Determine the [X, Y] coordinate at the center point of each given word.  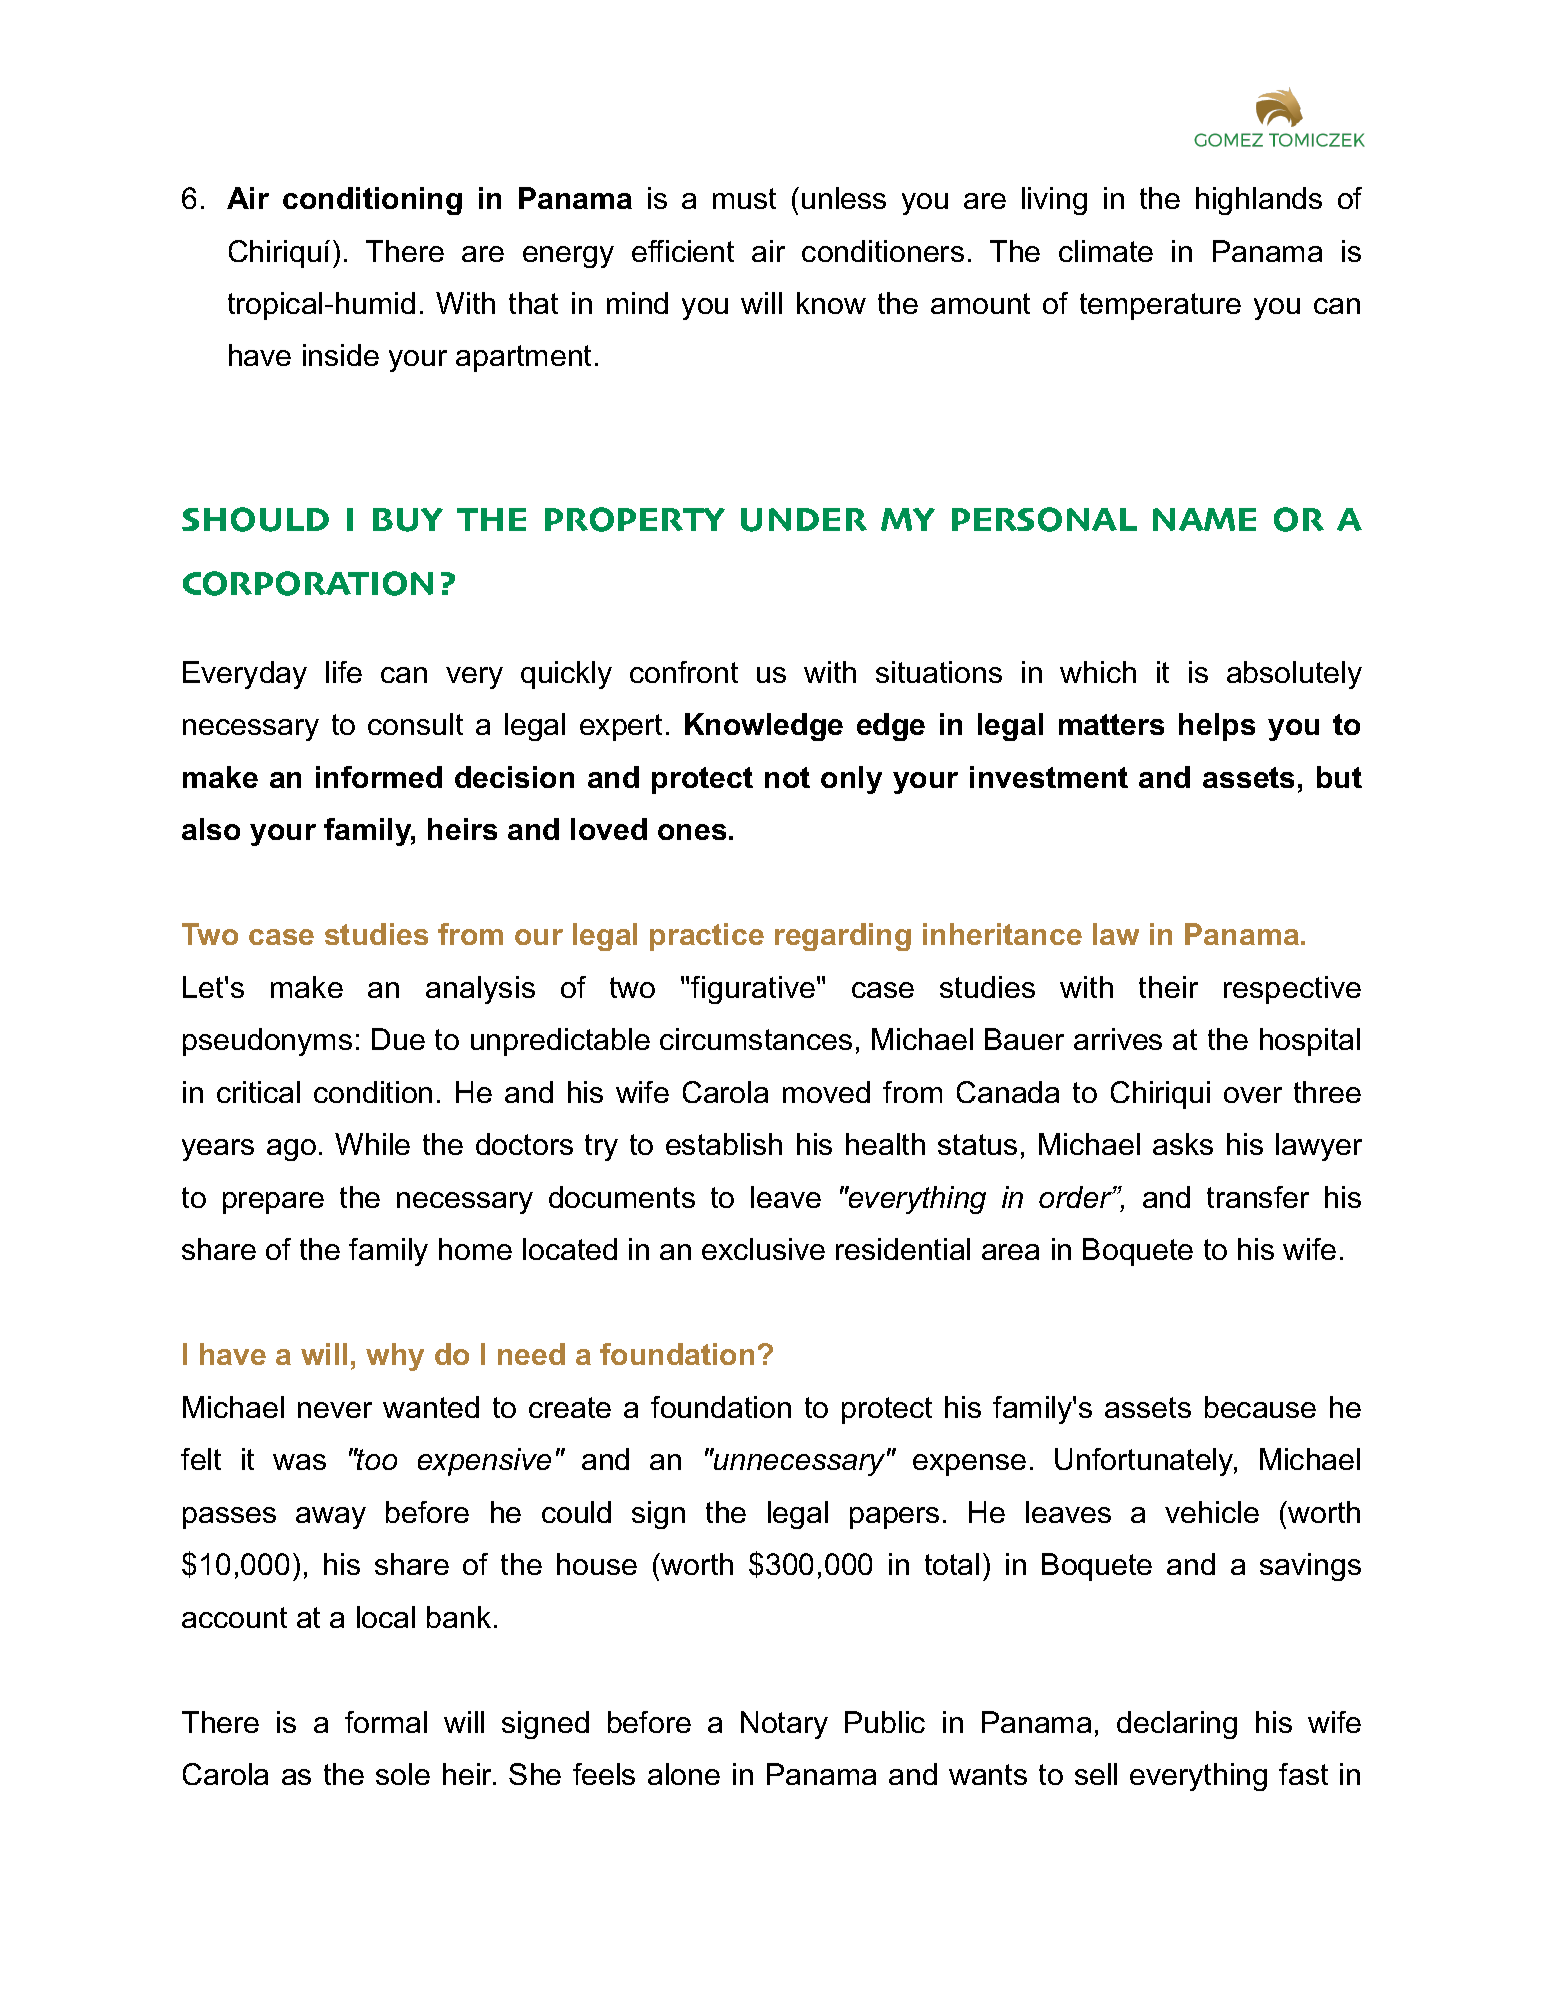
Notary [784, 1725]
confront [684, 672]
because [1260, 1407]
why [395, 1357]
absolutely [1294, 675]
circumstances [756, 1039]
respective [1292, 990]
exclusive [763, 1249]
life [344, 672]
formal [386, 1722]
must [744, 198]
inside [341, 355]
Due [398, 1039]
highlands [1259, 201]
